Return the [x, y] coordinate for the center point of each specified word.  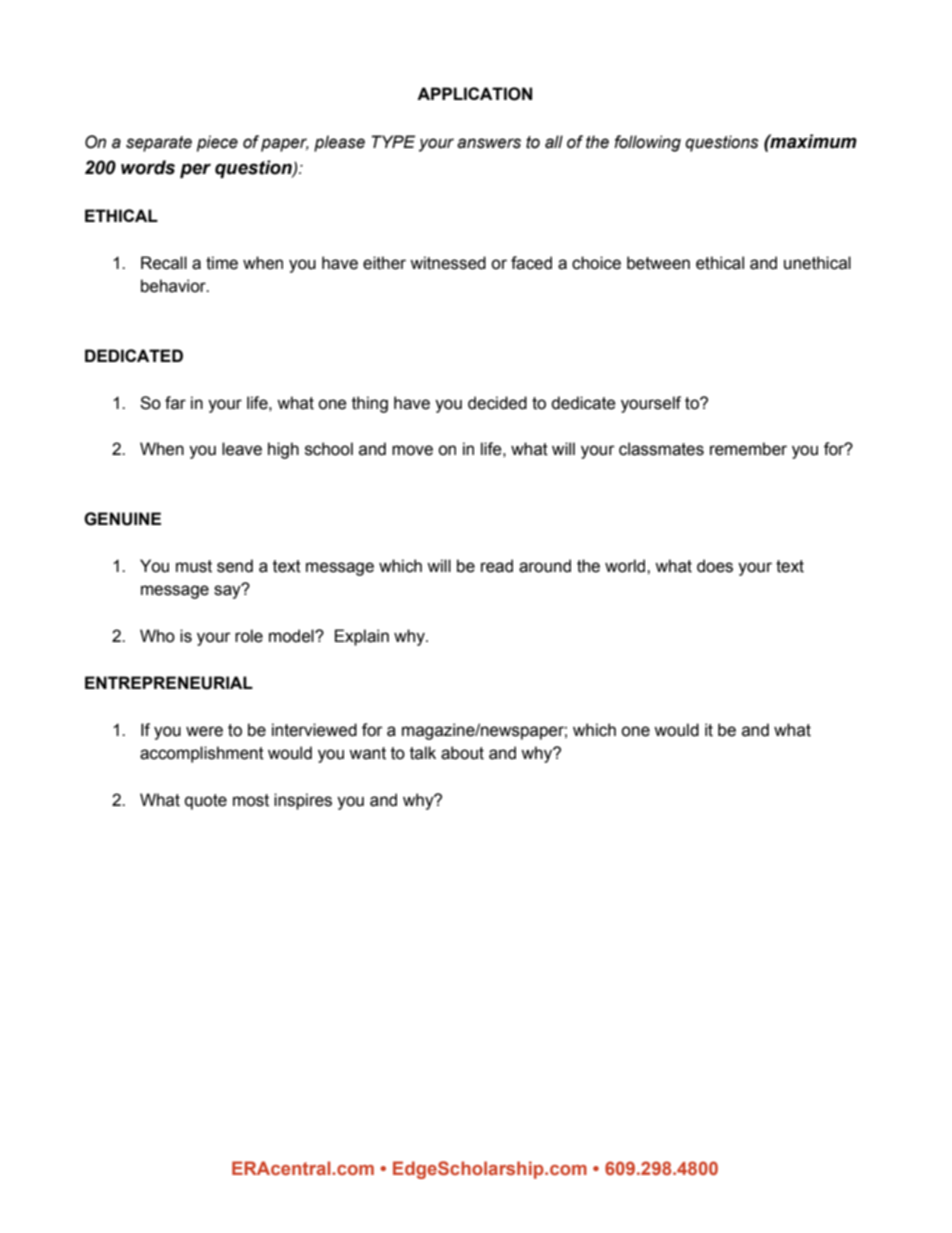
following [647, 143]
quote [206, 802]
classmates [661, 449]
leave [242, 449]
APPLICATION [474, 94]
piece [217, 143]
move [412, 450]
